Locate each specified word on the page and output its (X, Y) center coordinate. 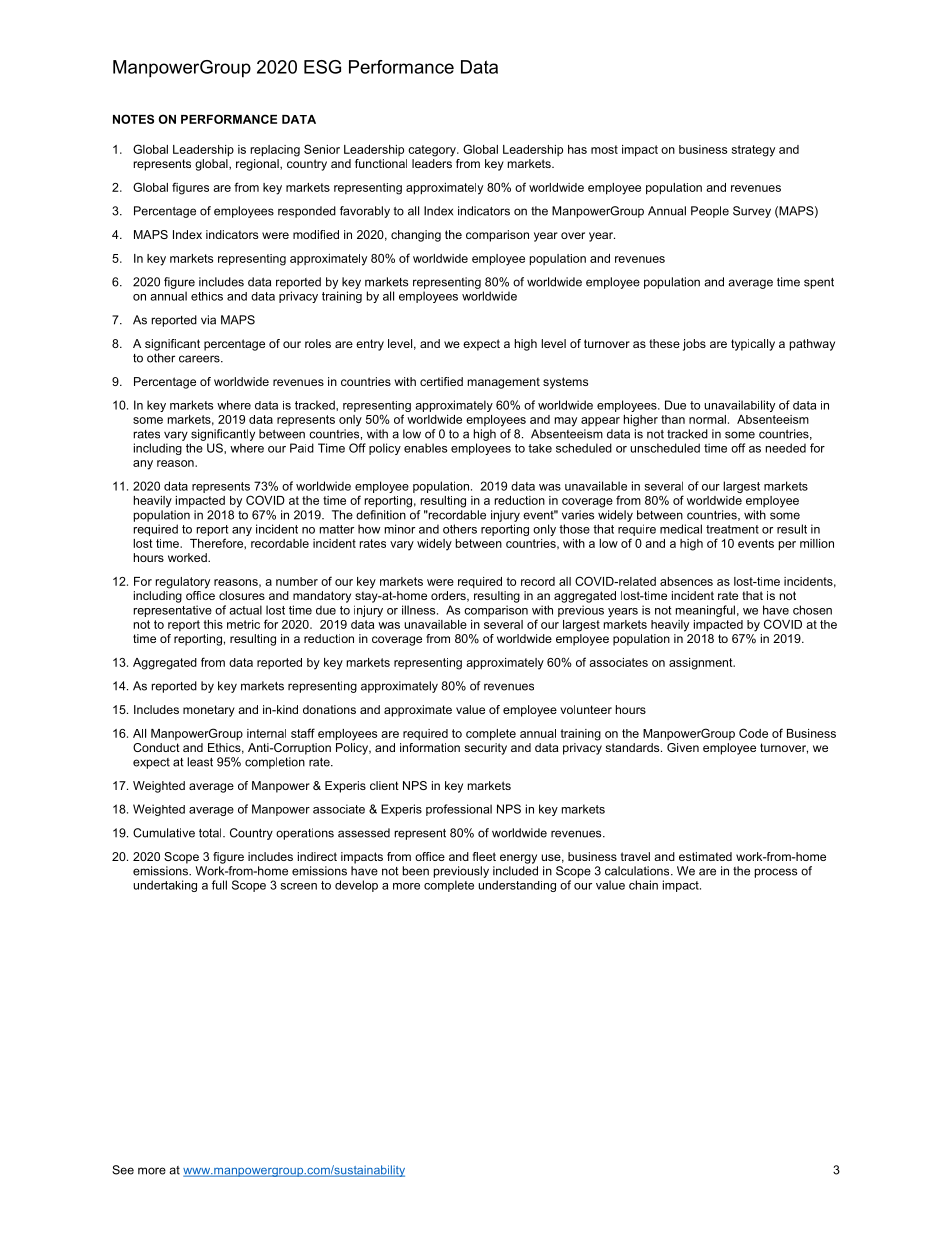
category (433, 151)
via (208, 320)
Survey (752, 212)
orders (449, 596)
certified (441, 381)
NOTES (133, 119)
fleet (484, 856)
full (219, 885)
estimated (705, 856)
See (123, 1170)
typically (753, 345)
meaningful (705, 611)
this (213, 624)
